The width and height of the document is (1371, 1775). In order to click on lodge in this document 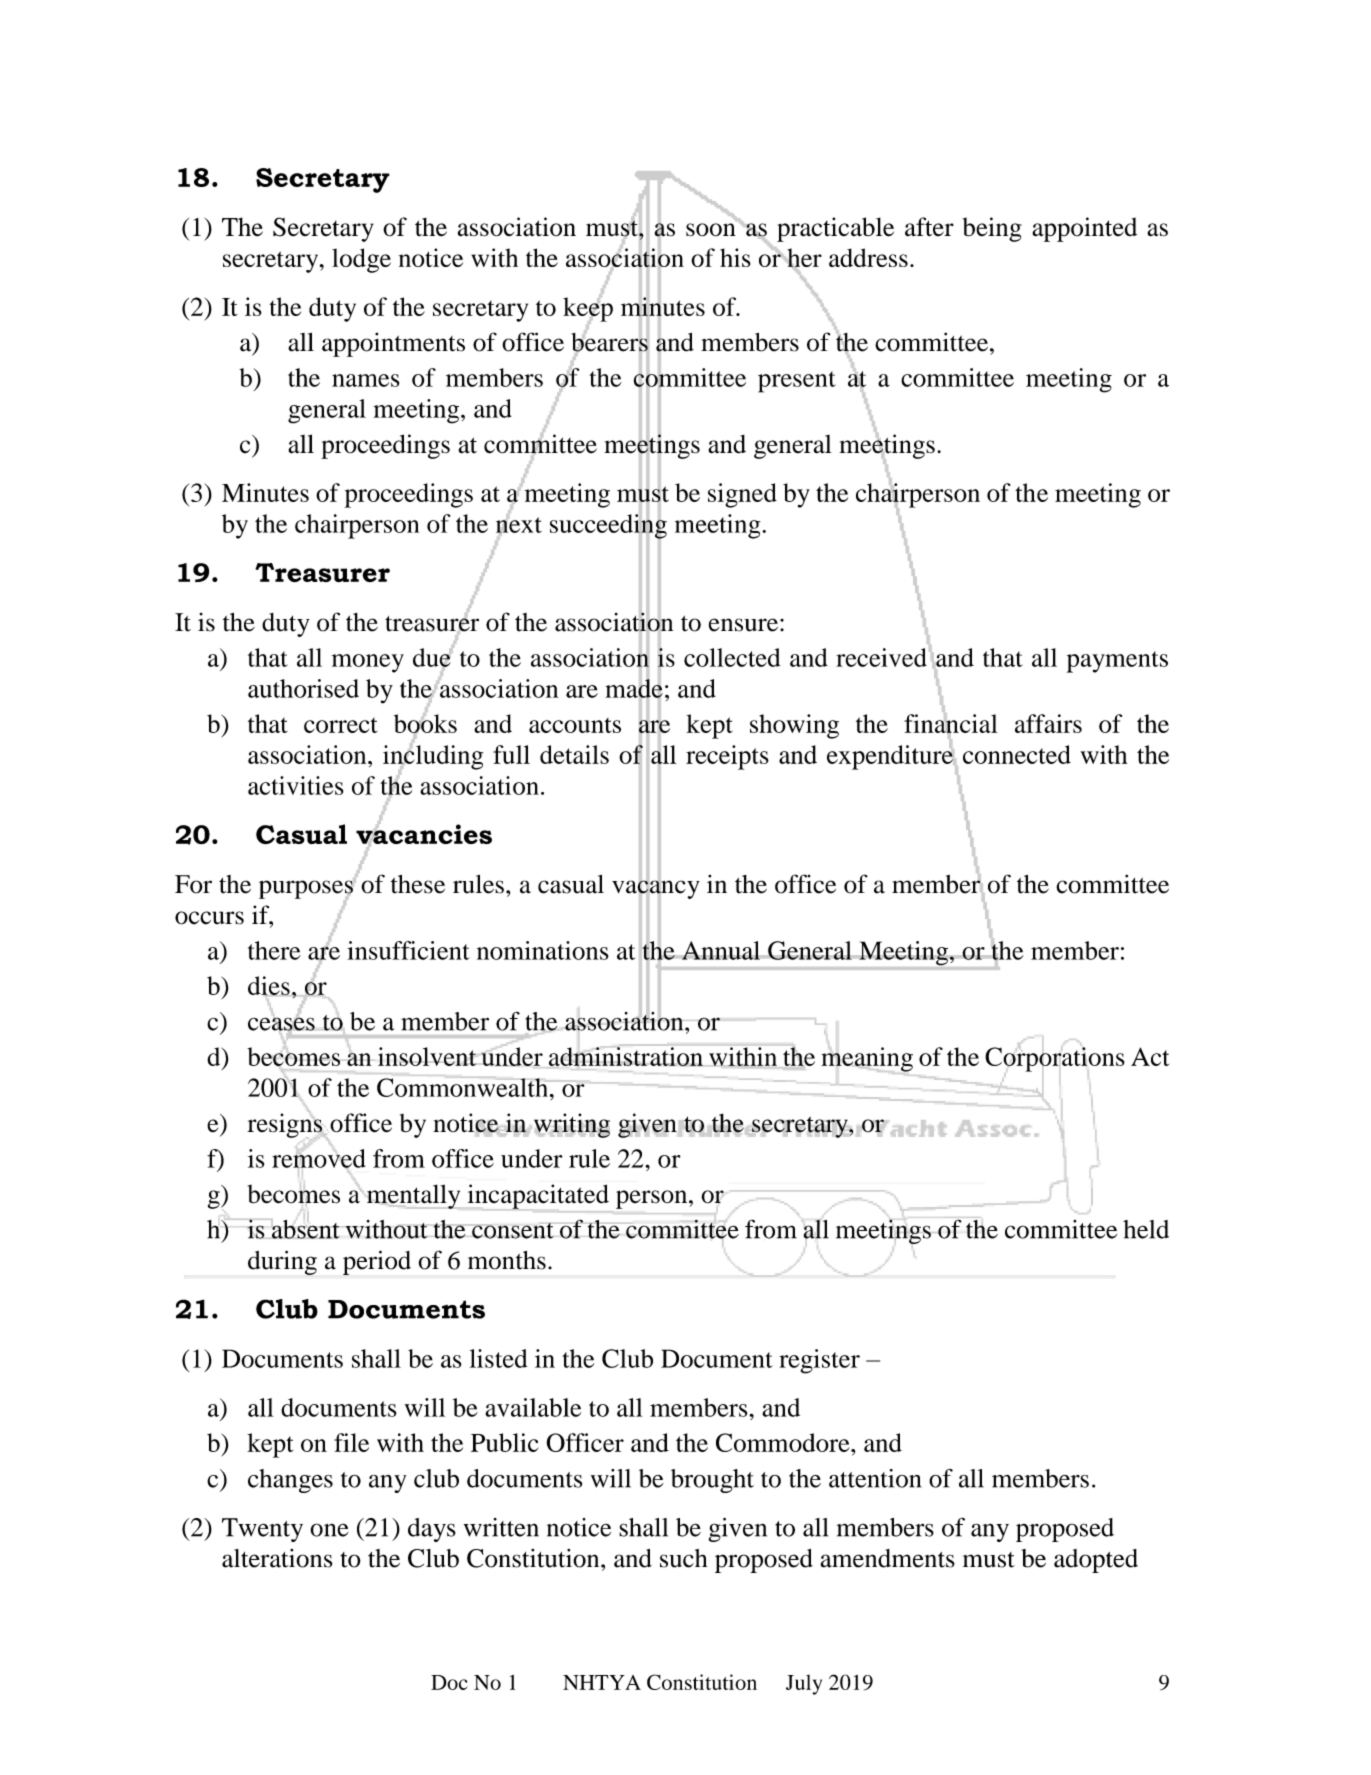, I will do `click(361, 260)`.
